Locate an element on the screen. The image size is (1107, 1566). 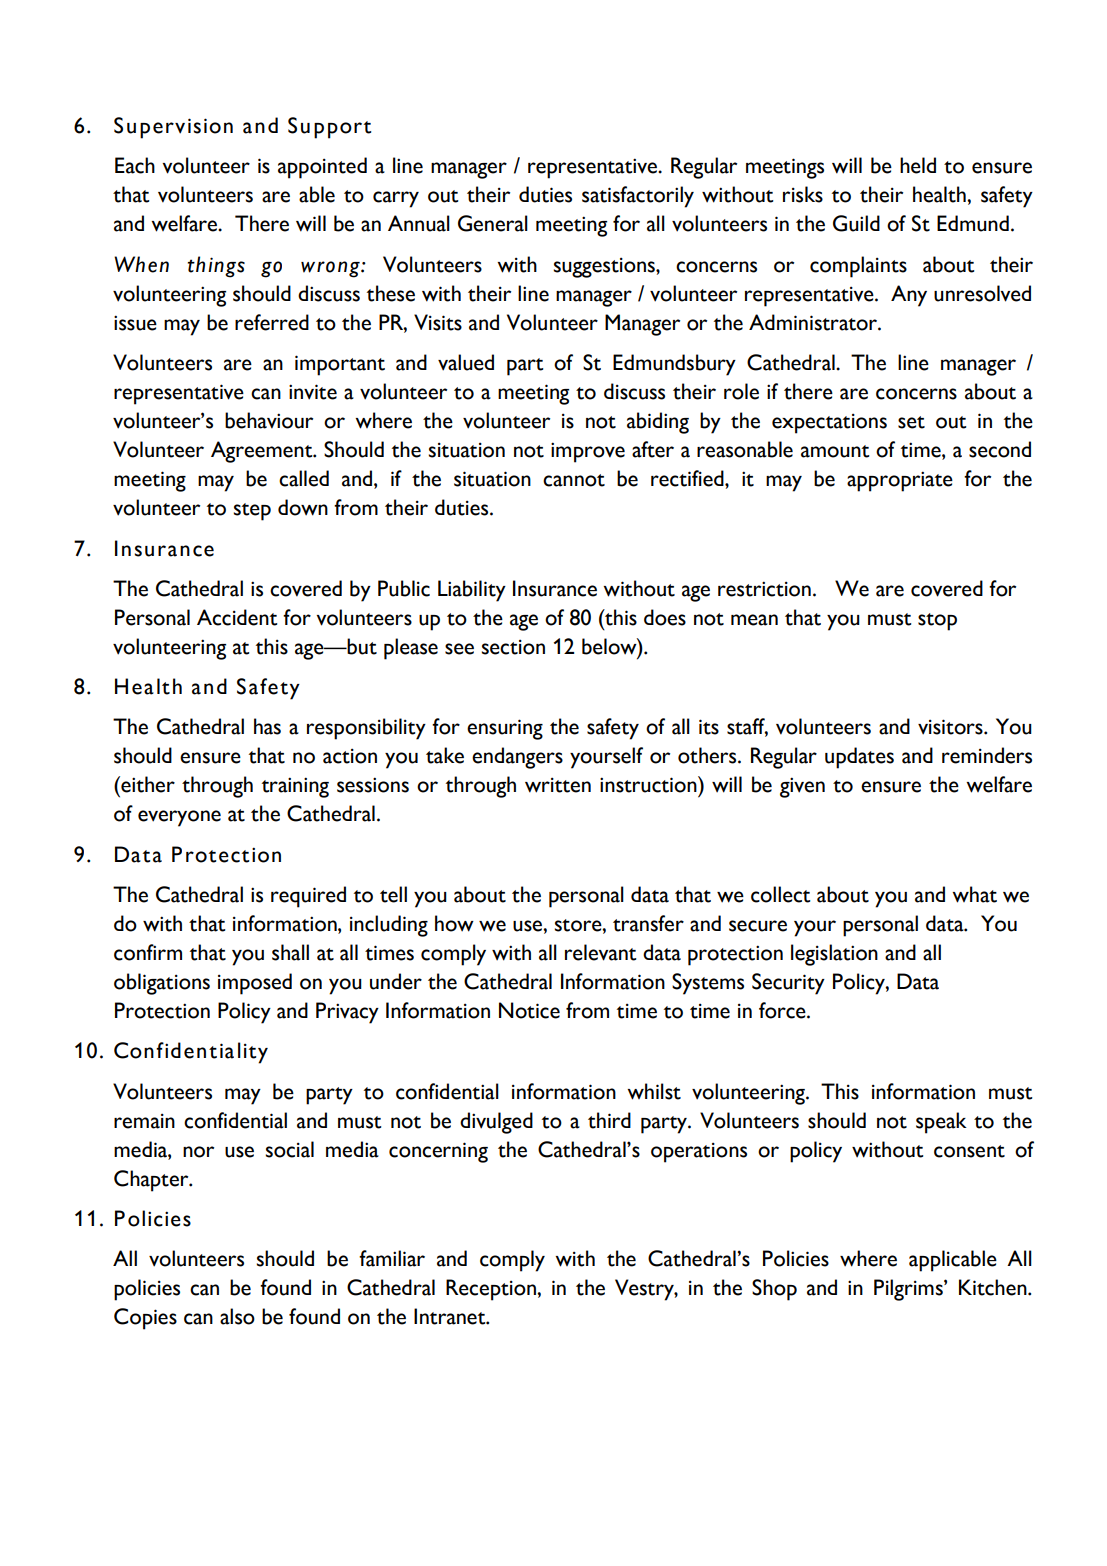
also is located at coordinates (237, 1316).
